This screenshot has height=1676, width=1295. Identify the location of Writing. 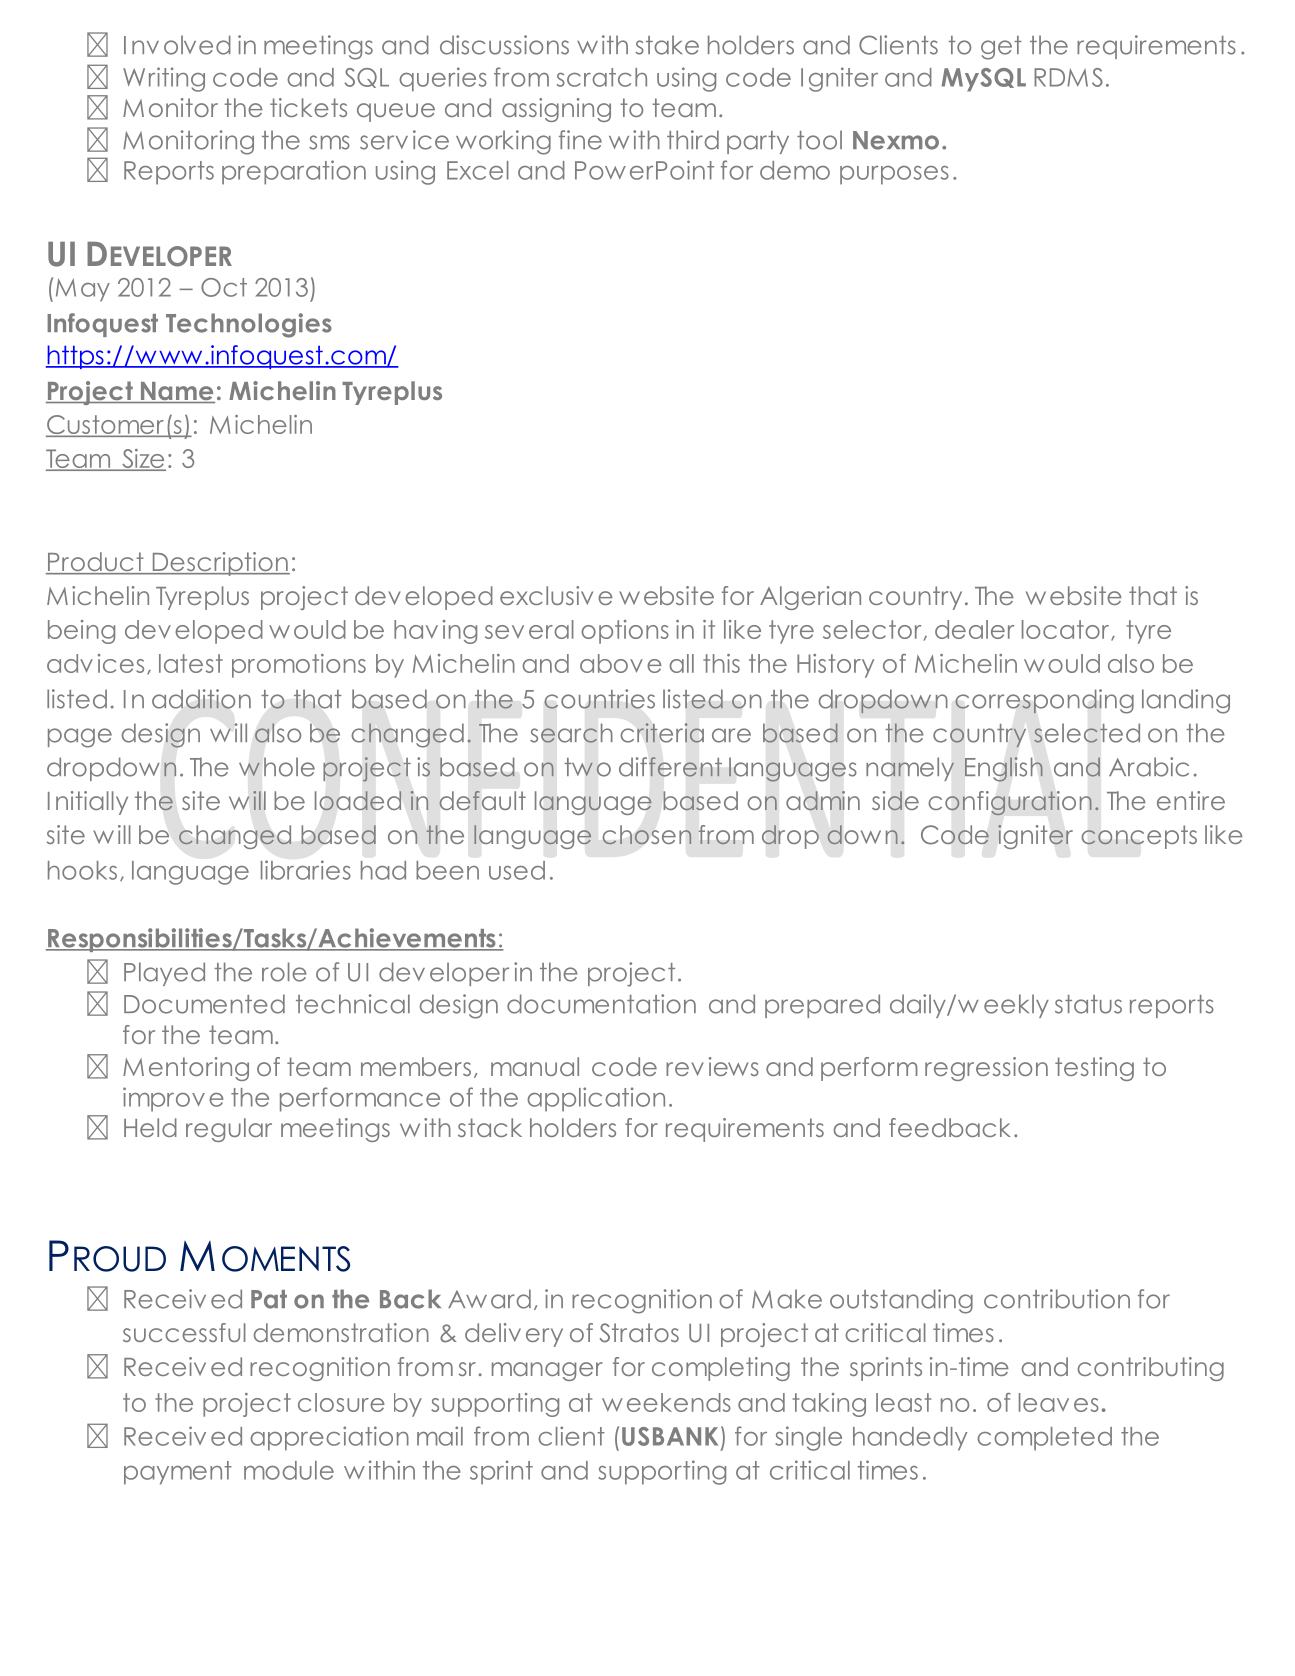
(164, 79).
